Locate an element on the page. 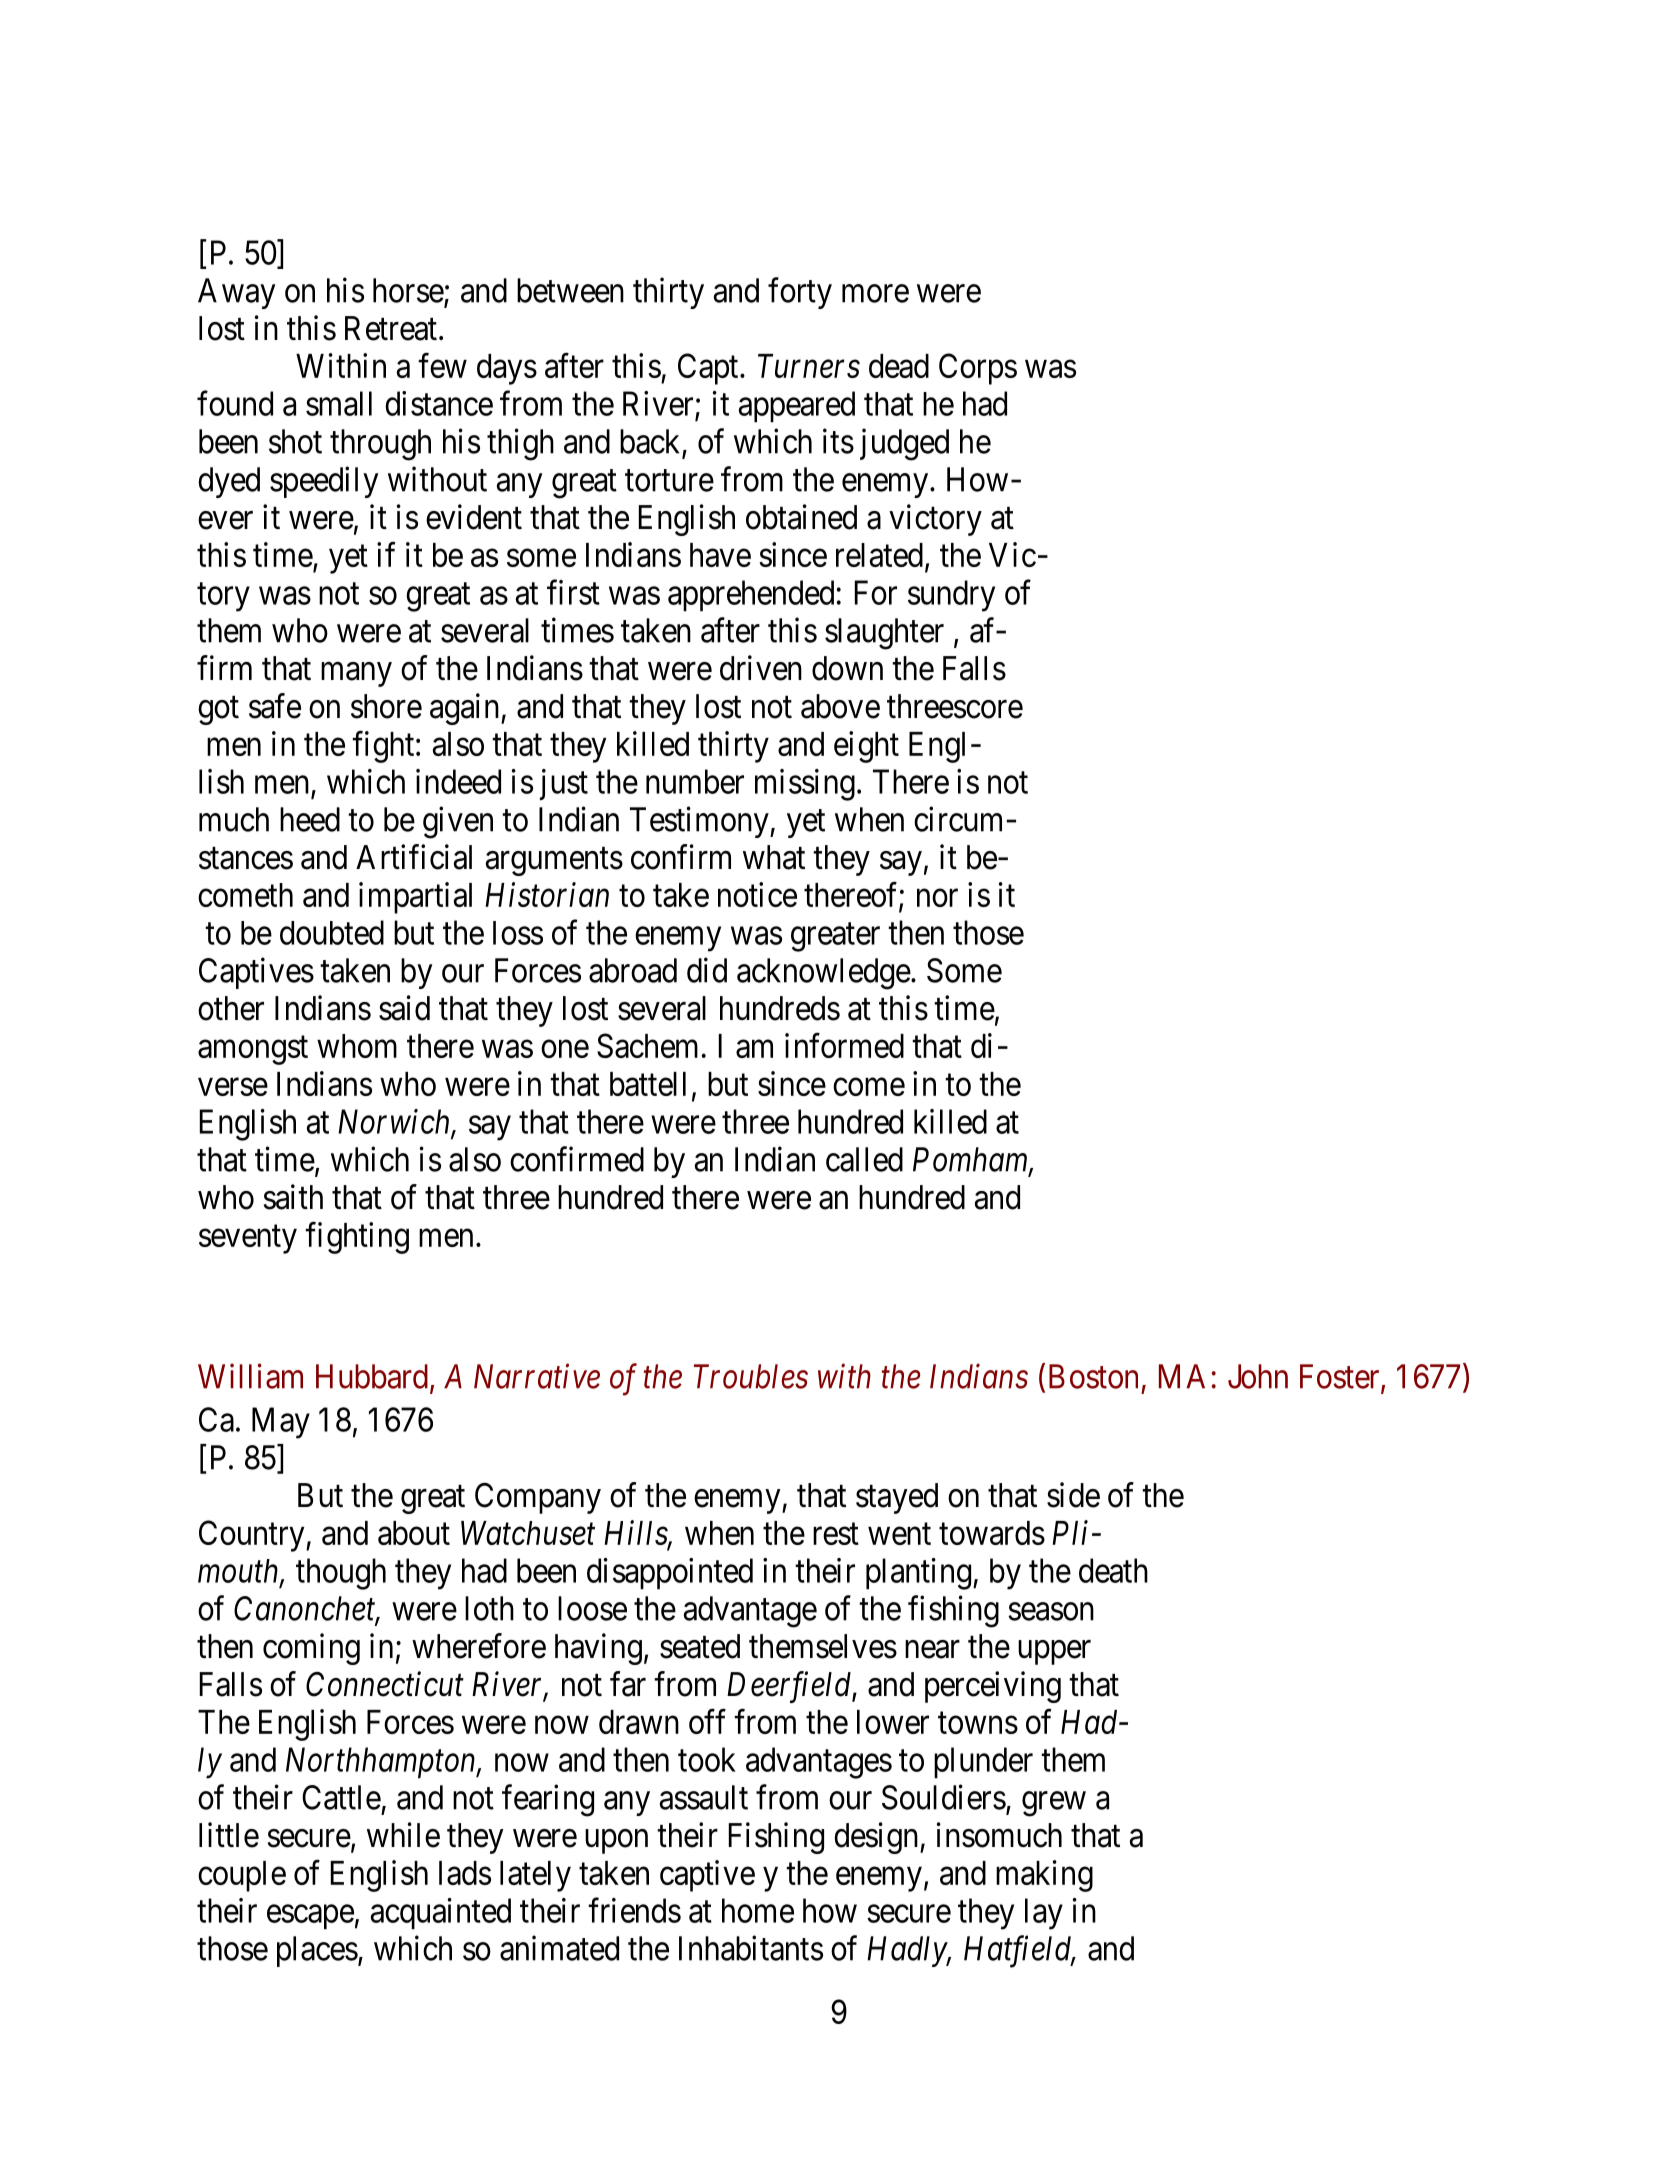 Image resolution: width=1676 pixels, height=2168 pixels. whom is located at coordinates (357, 1046).
